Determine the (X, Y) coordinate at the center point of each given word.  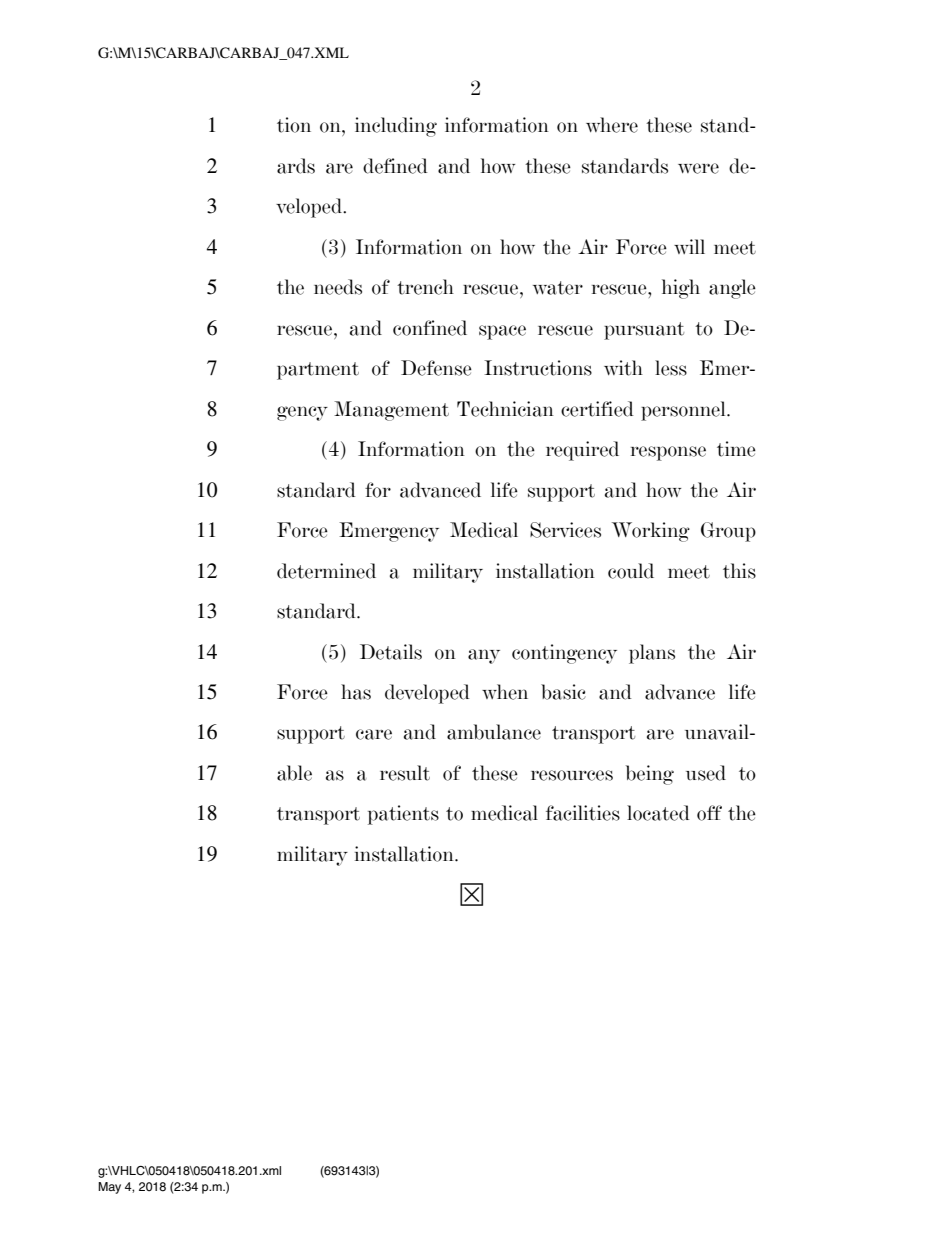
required (582, 451)
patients (403, 815)
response (668, 453)
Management (391, 411)
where (612, 125)
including (396, 127)
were (698, 168)
